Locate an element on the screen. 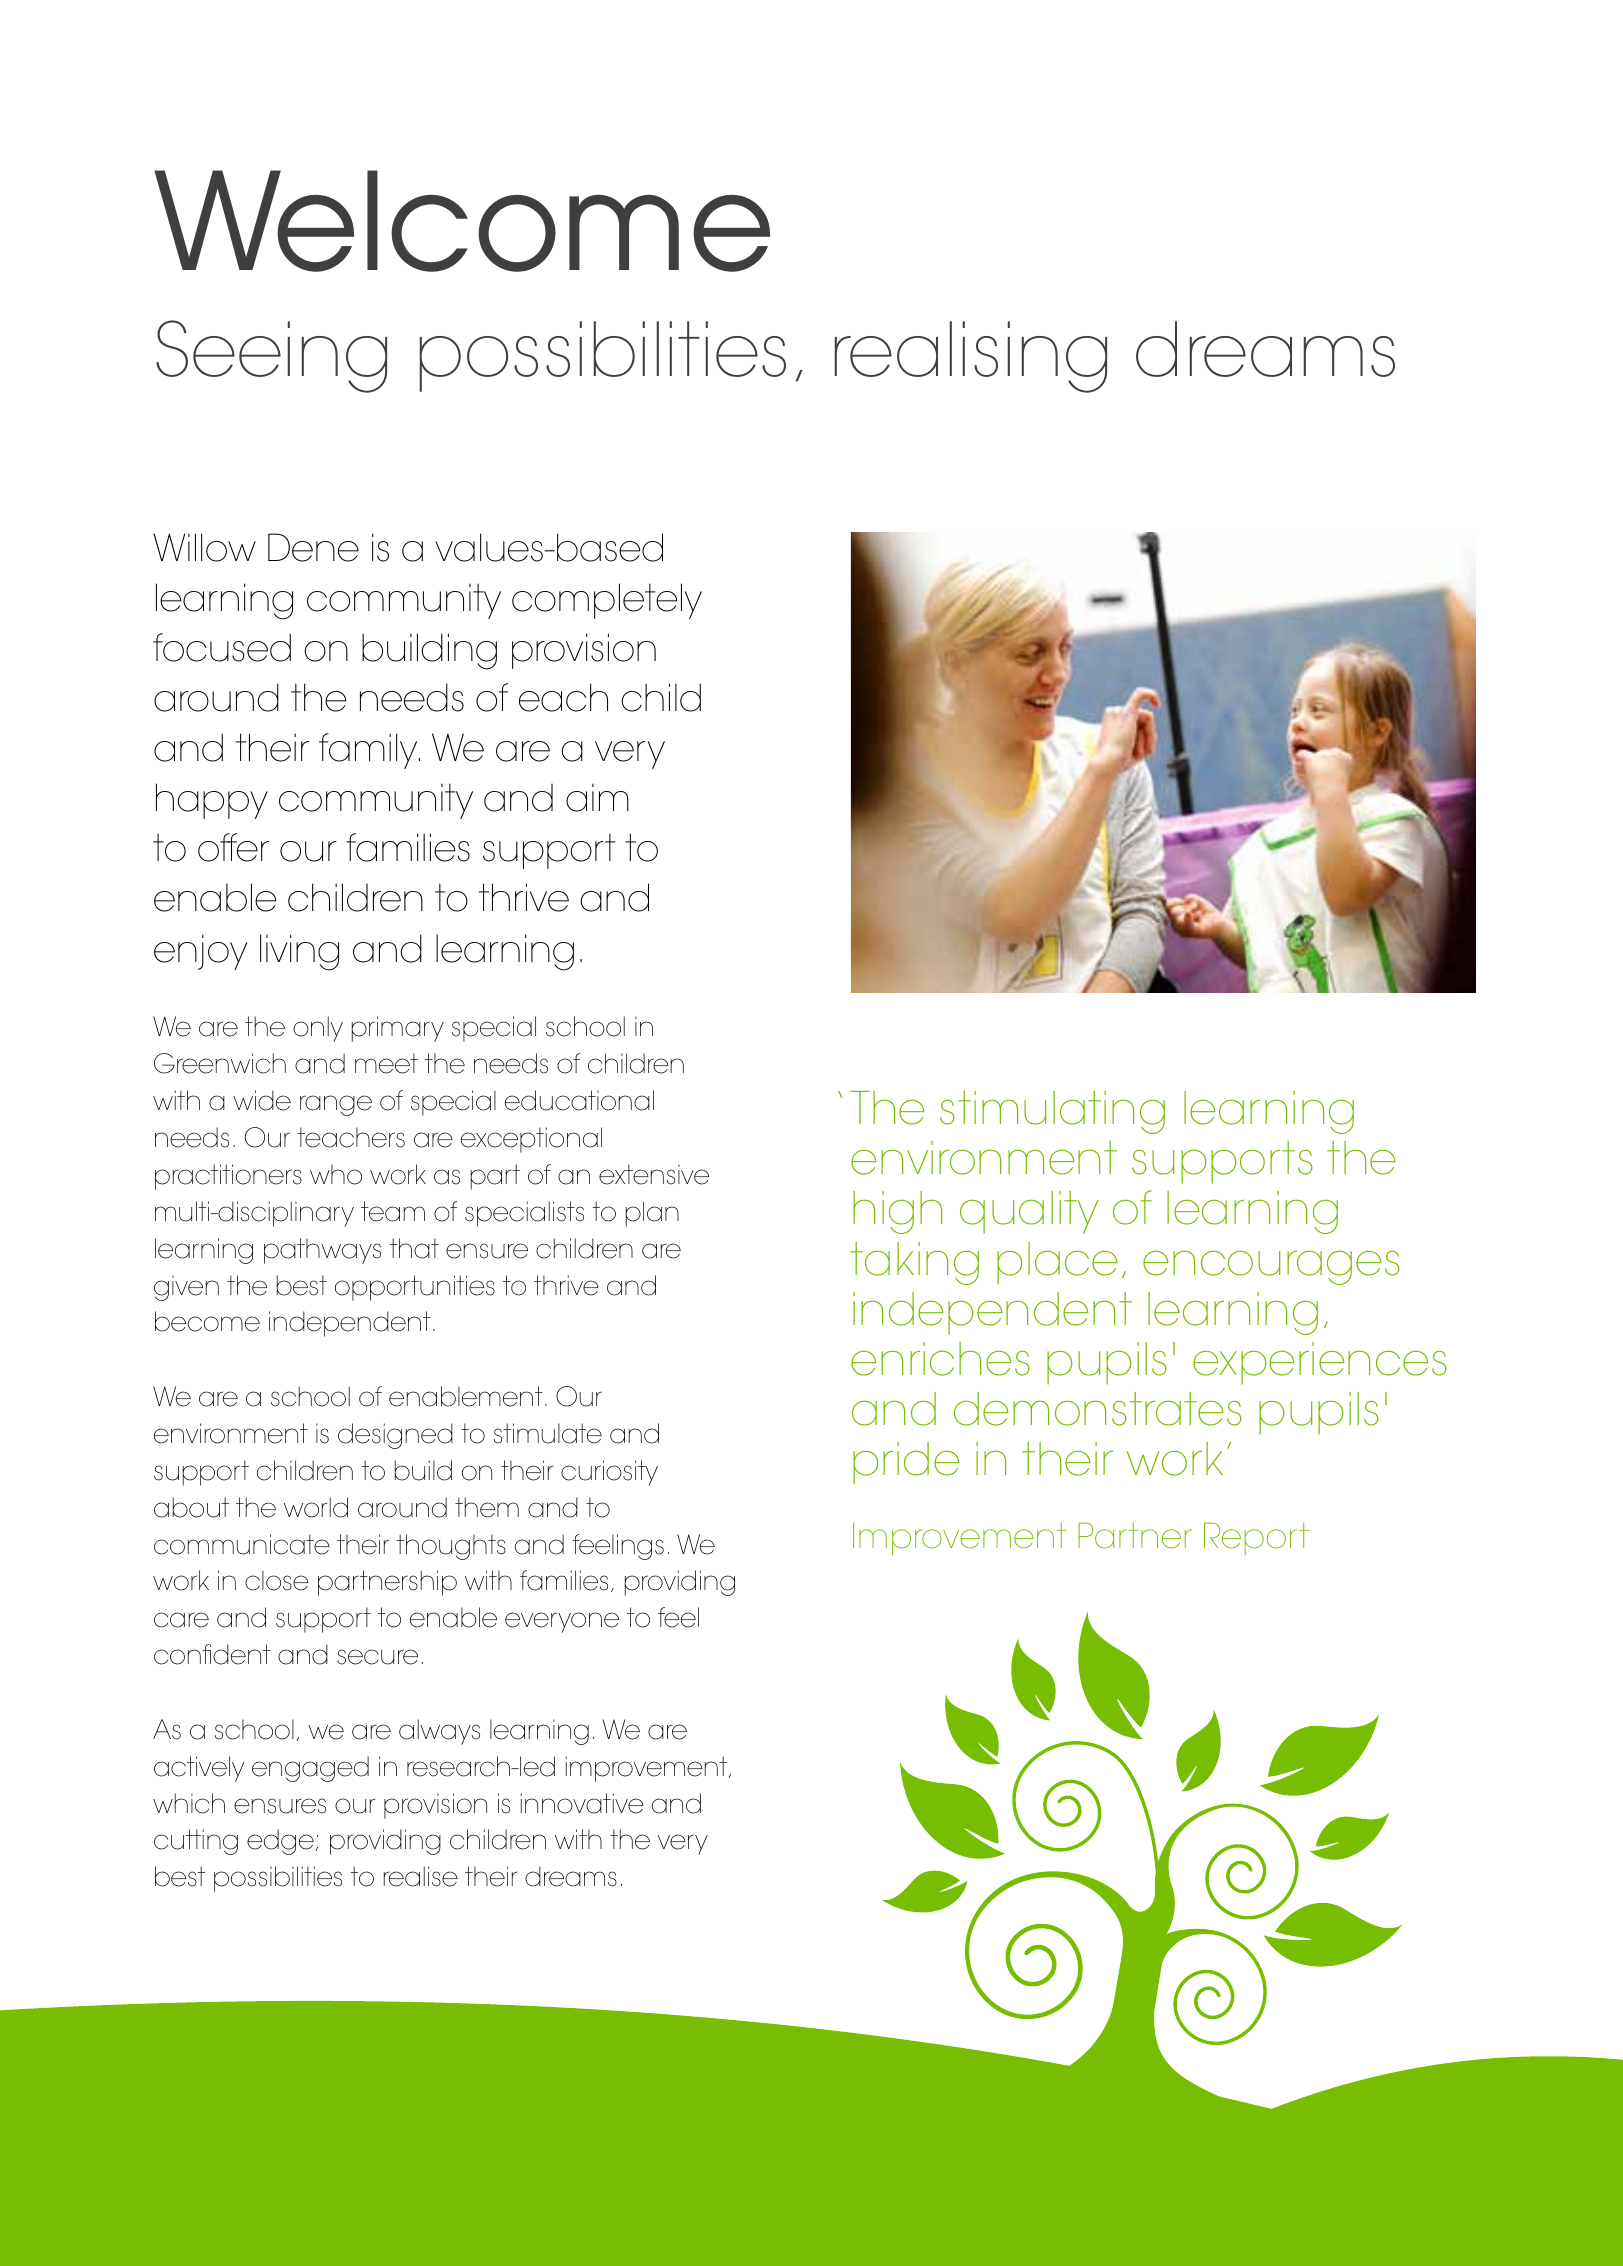 The image size is (1623, 2266). completely is located at coordinates (607, 601).
